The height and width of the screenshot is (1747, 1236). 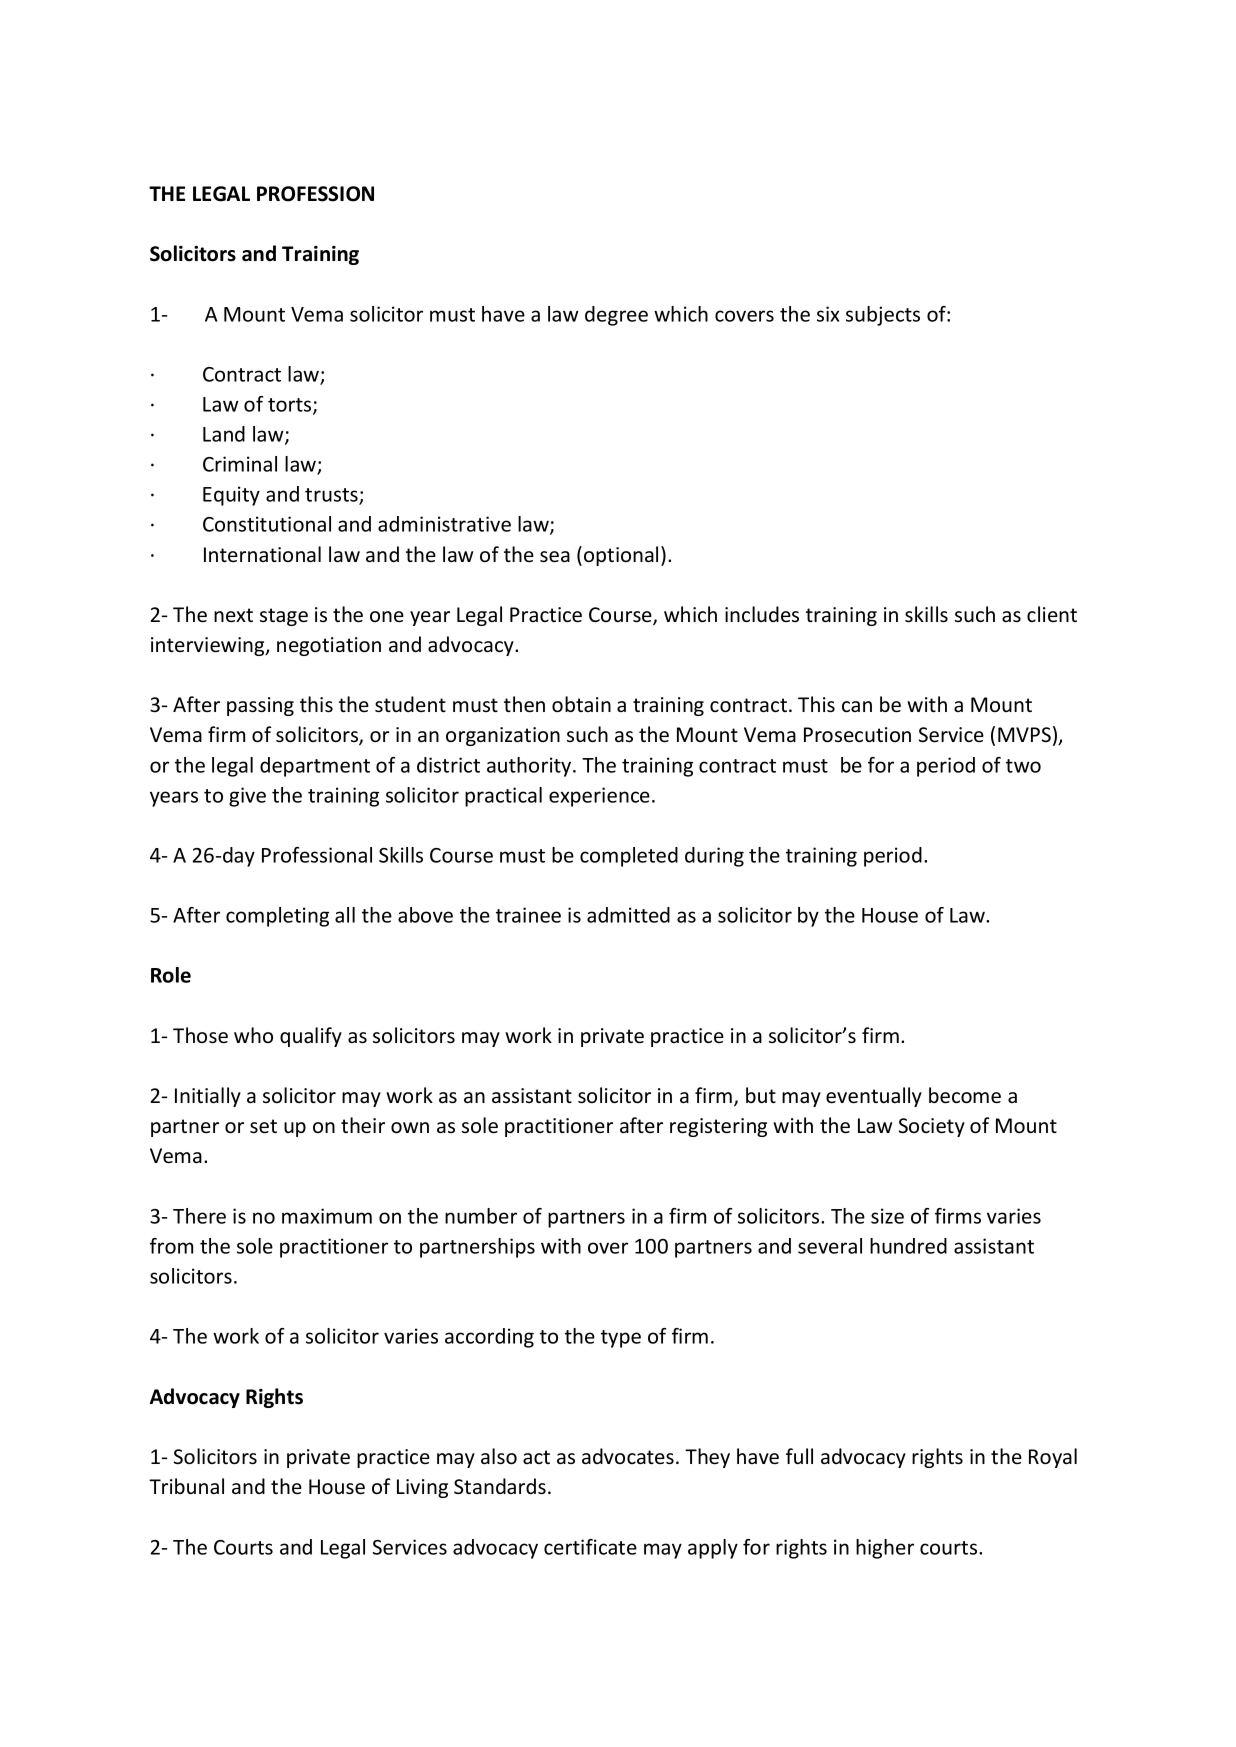 I want to click on degree, so click(x=616, y=316).
